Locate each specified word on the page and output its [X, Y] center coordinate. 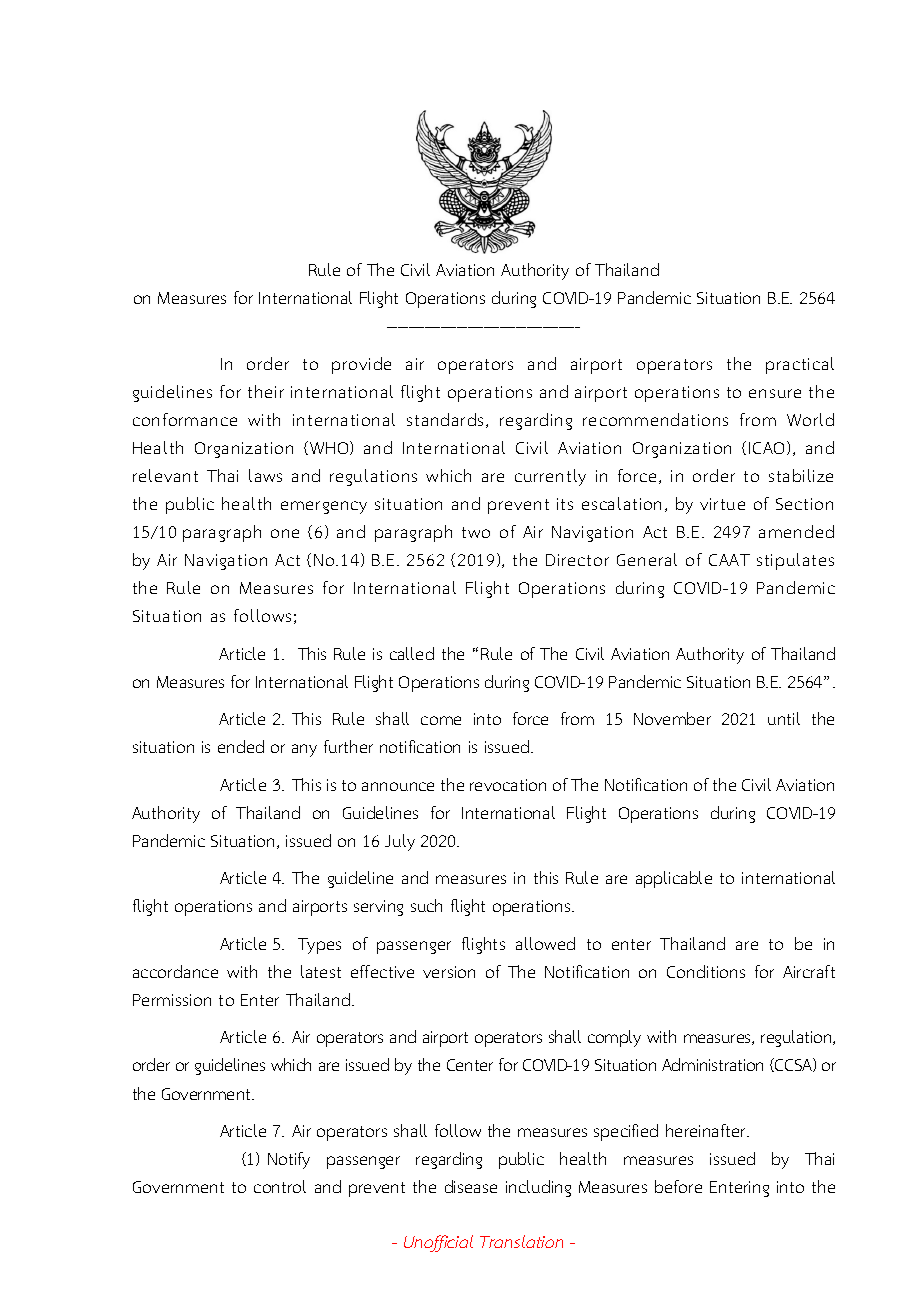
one [285, 533]
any [304, 750]
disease [471, 1186]
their [266, 391]
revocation [508, 785]
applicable [674, 879]
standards [445, 419]
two [476, 532]
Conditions [706, 971]
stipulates [795, 561]
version [449, 972]
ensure [775, 393]
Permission [172, 1000]
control [280, 1186]
